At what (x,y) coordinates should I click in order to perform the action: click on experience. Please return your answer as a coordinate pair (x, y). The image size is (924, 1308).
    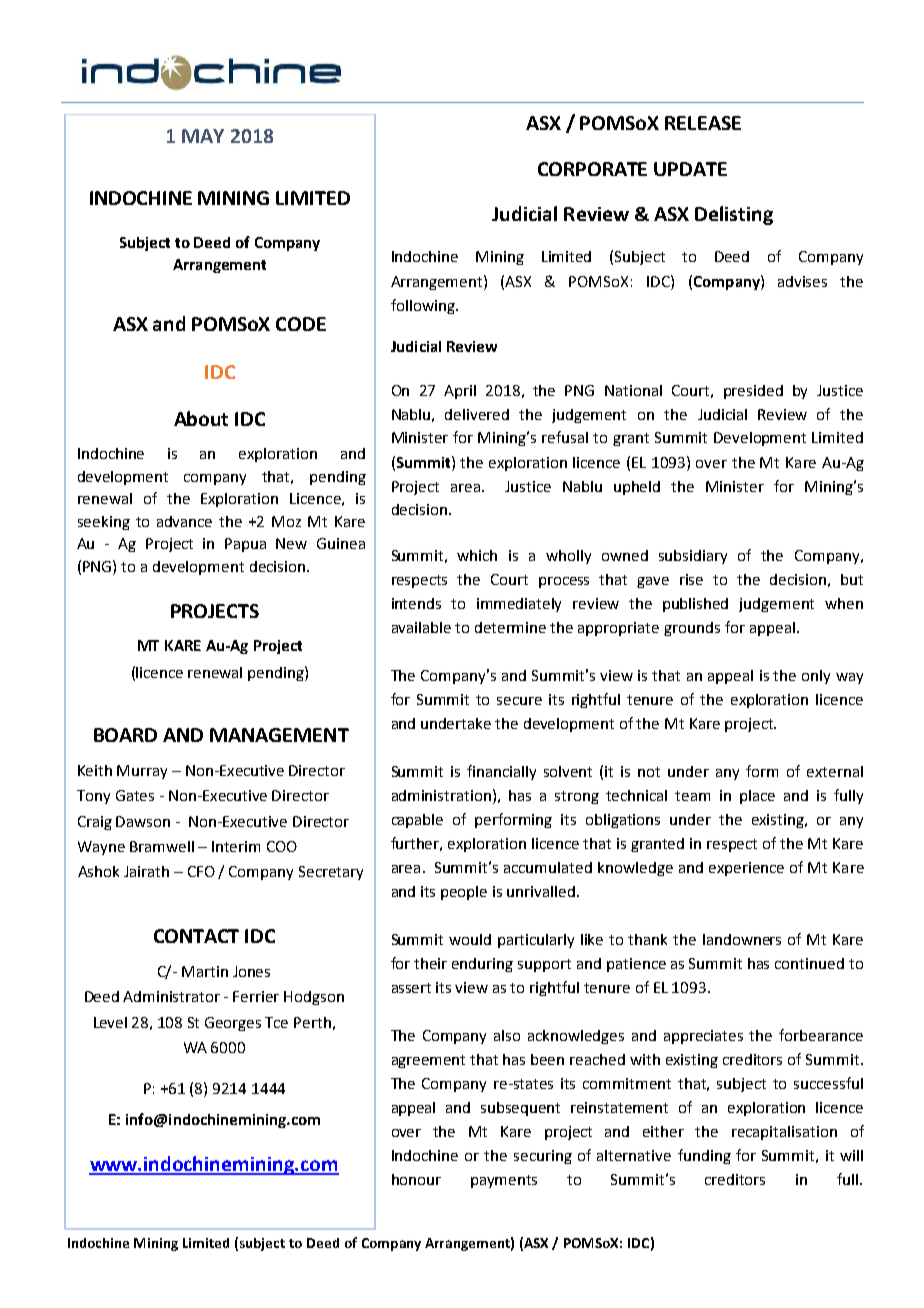
    Looking at the image, I should click on (746, 869).
